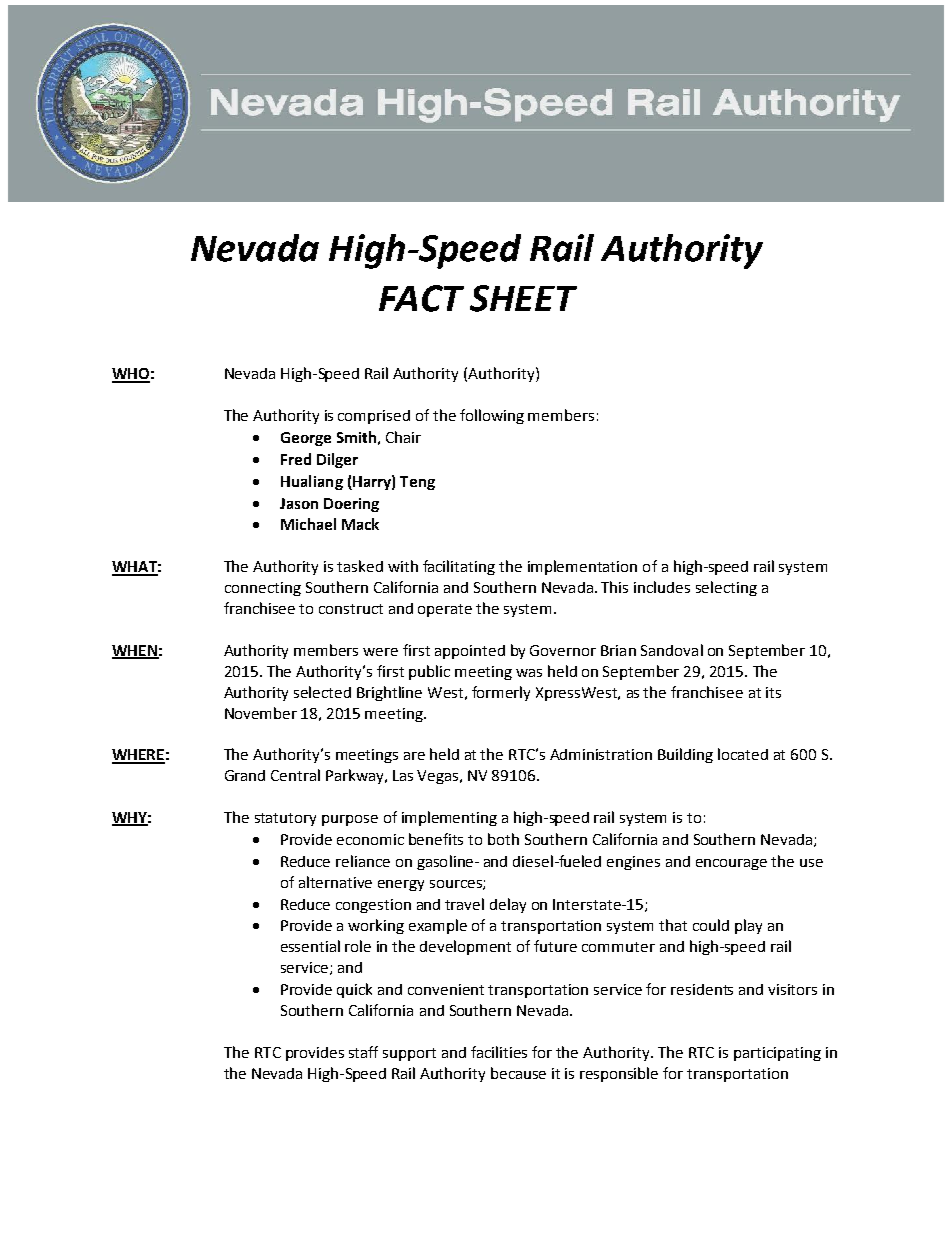  Describe the element at coordinates (363, 1052) in the screenshot. I see `staff` at that location.
